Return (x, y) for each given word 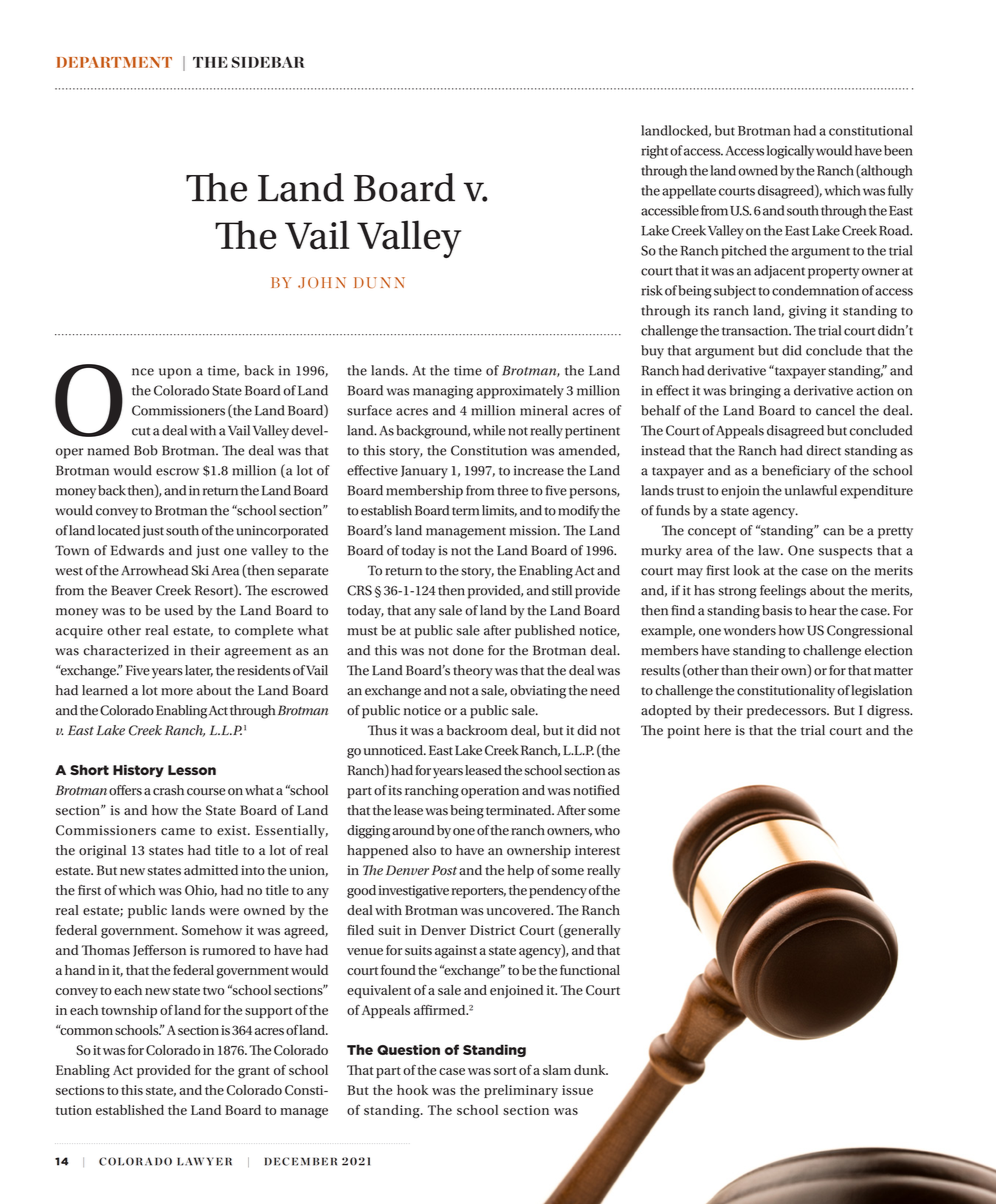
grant (254, 1073)
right (654, 152)
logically (790, 152)
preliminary (521, 1091)
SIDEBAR (268, 62)
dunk (591, 1070)
